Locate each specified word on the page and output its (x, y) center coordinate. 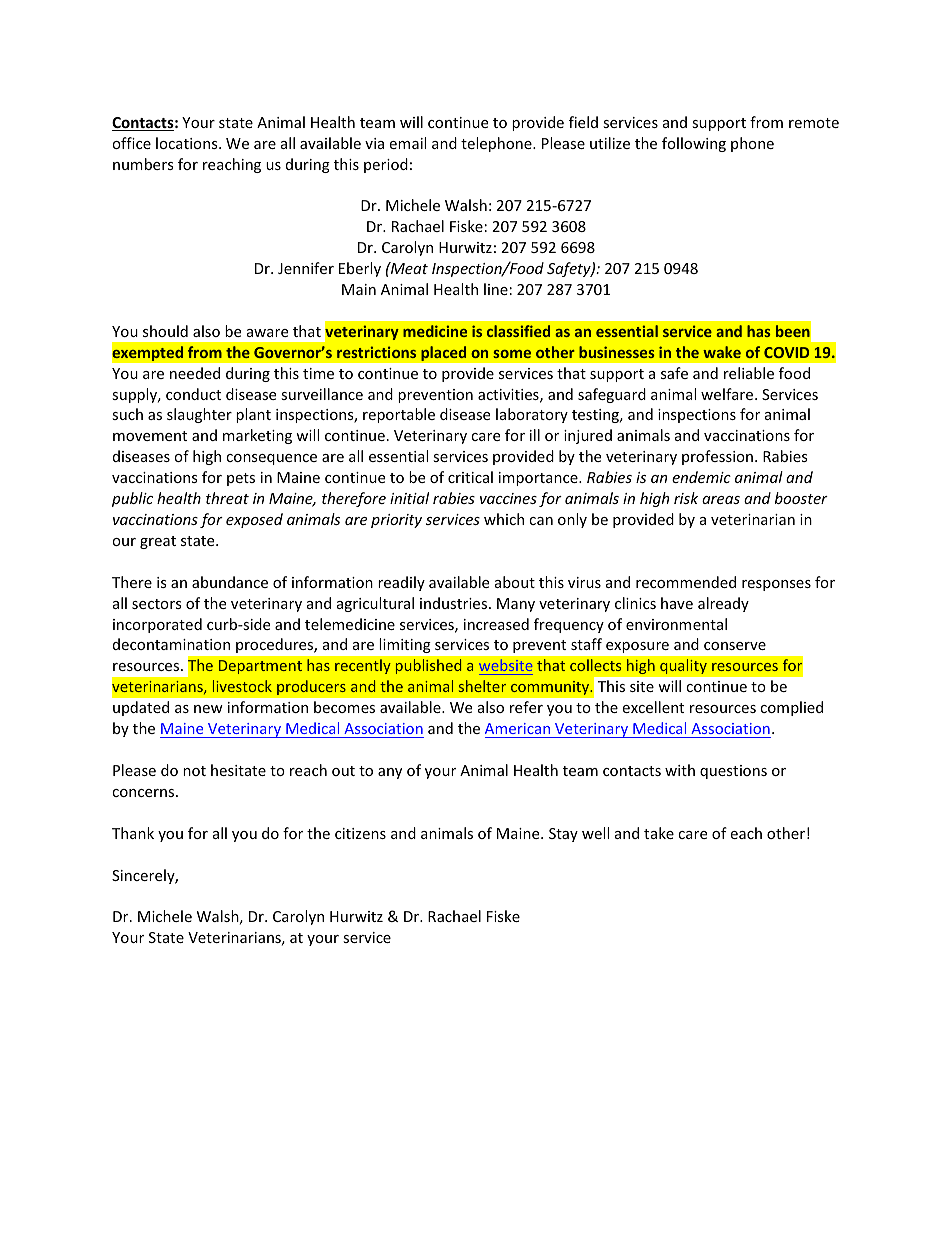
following (694, 144)
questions (733, 772)
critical (470, 477)
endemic (701, 477)
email (407, 143)
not (194, 771)
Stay (563, 835)
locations (188, 143)
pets (241, 479)
